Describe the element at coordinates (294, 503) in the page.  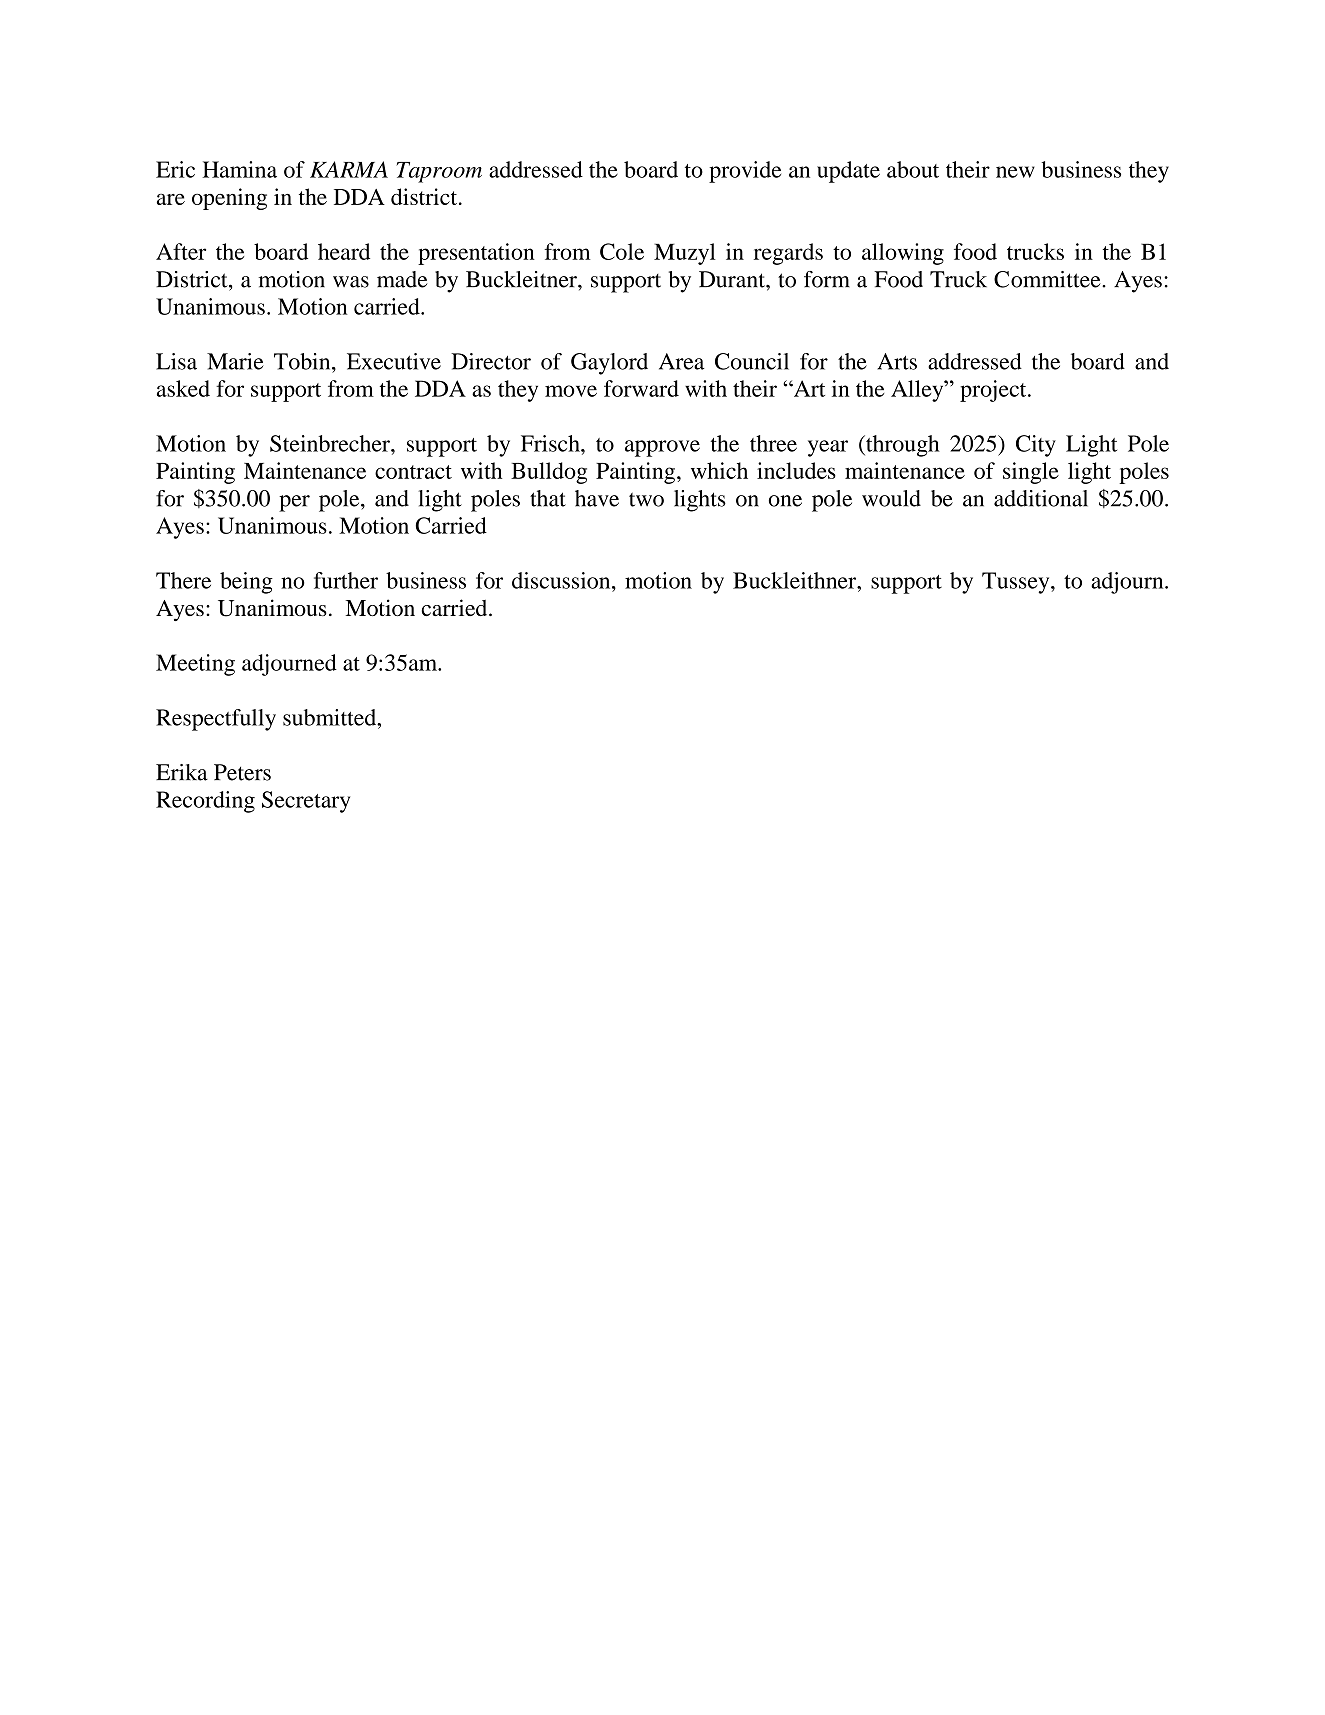
I see `per` at that location.
